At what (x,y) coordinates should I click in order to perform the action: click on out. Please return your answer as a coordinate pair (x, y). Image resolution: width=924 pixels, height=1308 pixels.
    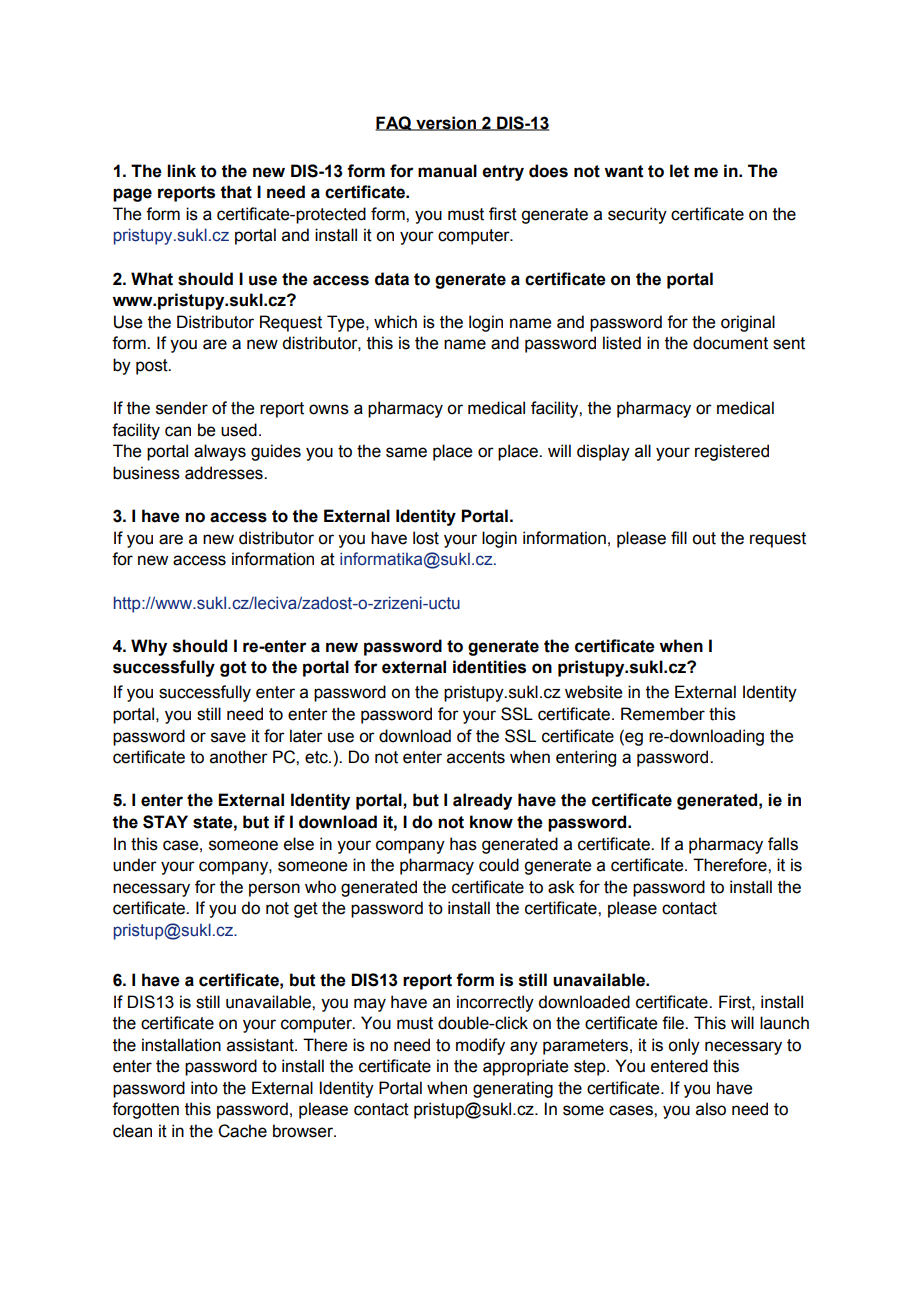
    Looking at the image, I should click on (704, 538).
